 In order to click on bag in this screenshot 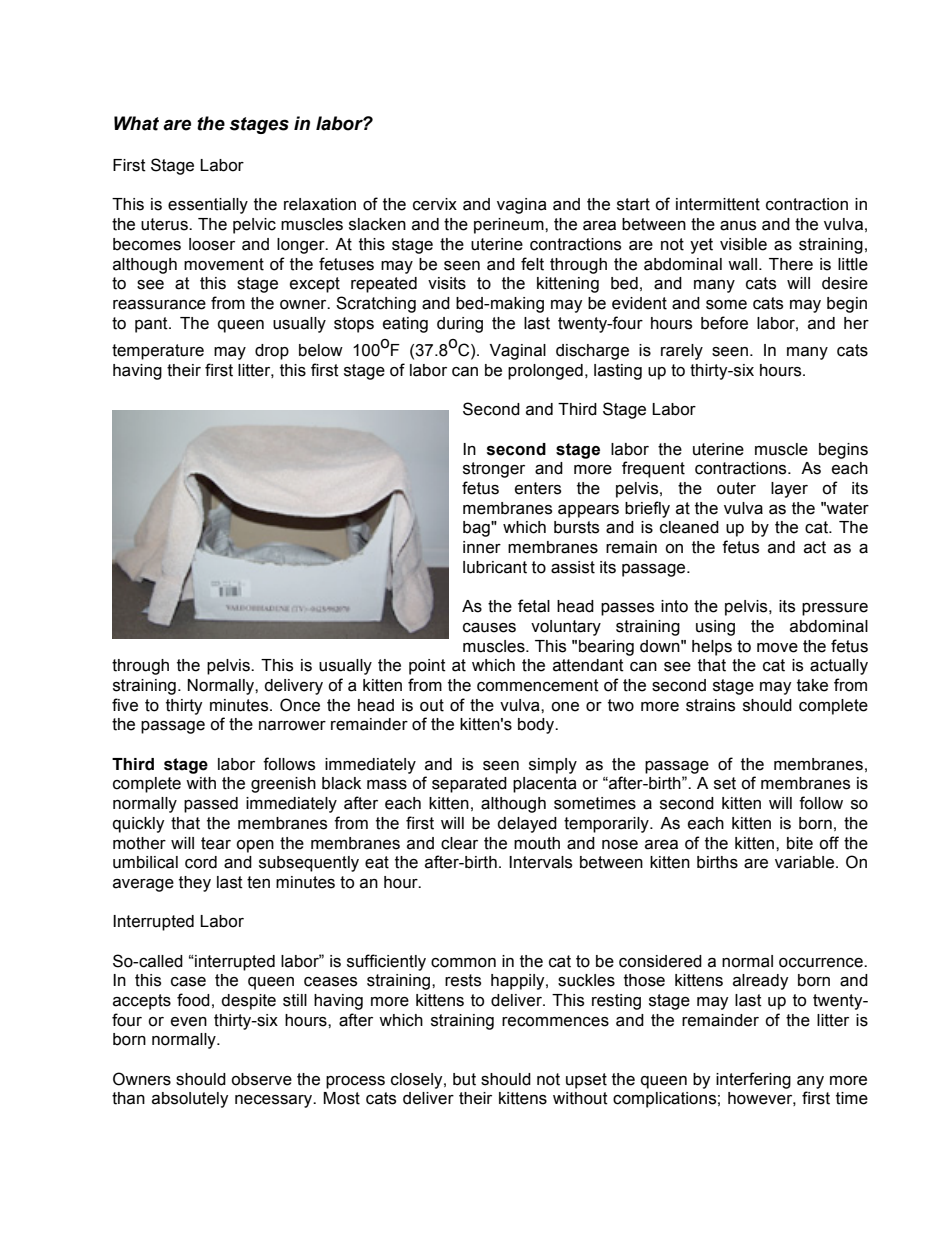, I will do `click(477, 529)`.
